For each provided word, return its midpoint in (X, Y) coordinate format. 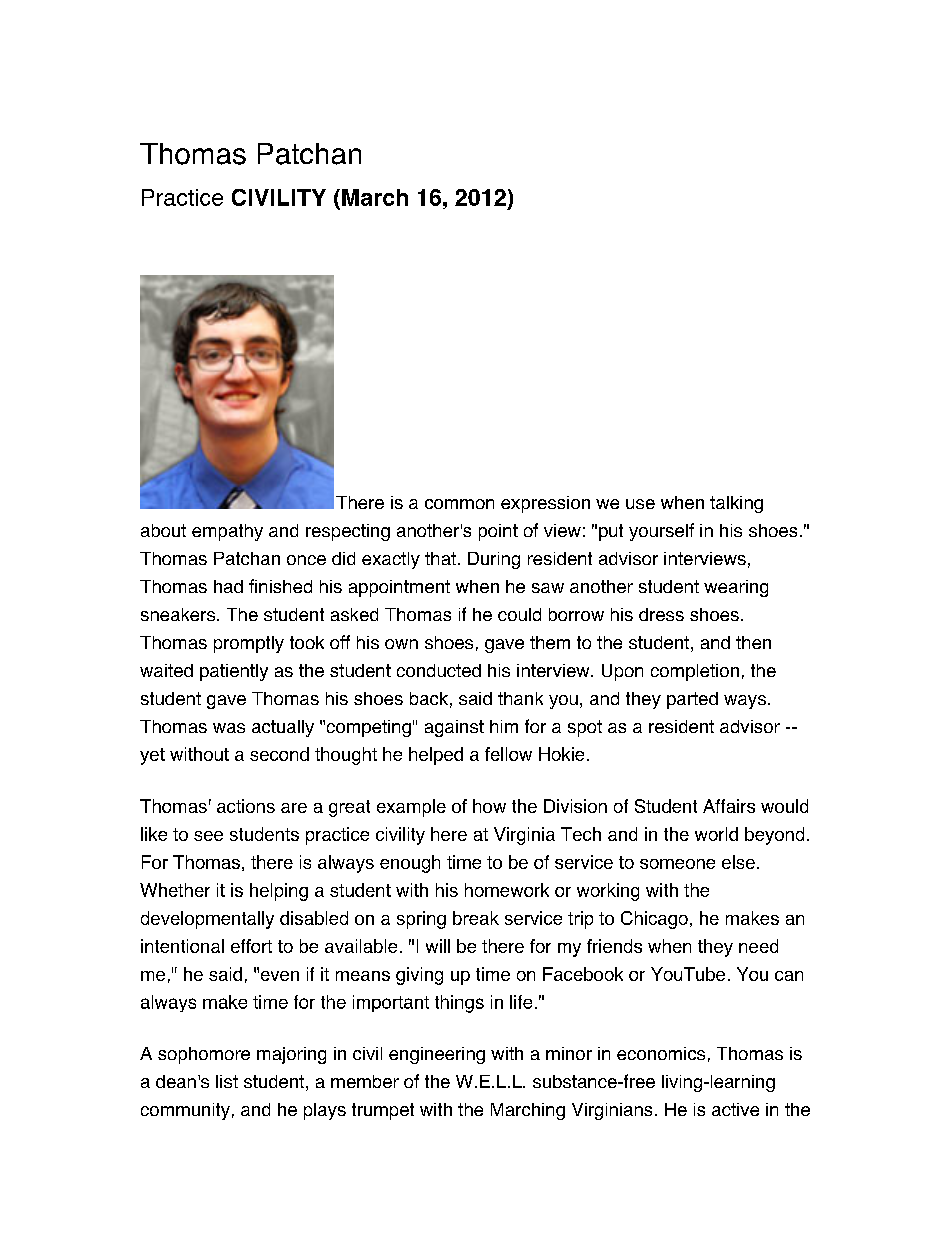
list (227, 1081)
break (476, 918)
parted (692, 700)
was (229, 728)
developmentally (207, 920)
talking (736, 504)
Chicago (654, 920)
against (454, 728)
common (459, 504)
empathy (227, 532)
